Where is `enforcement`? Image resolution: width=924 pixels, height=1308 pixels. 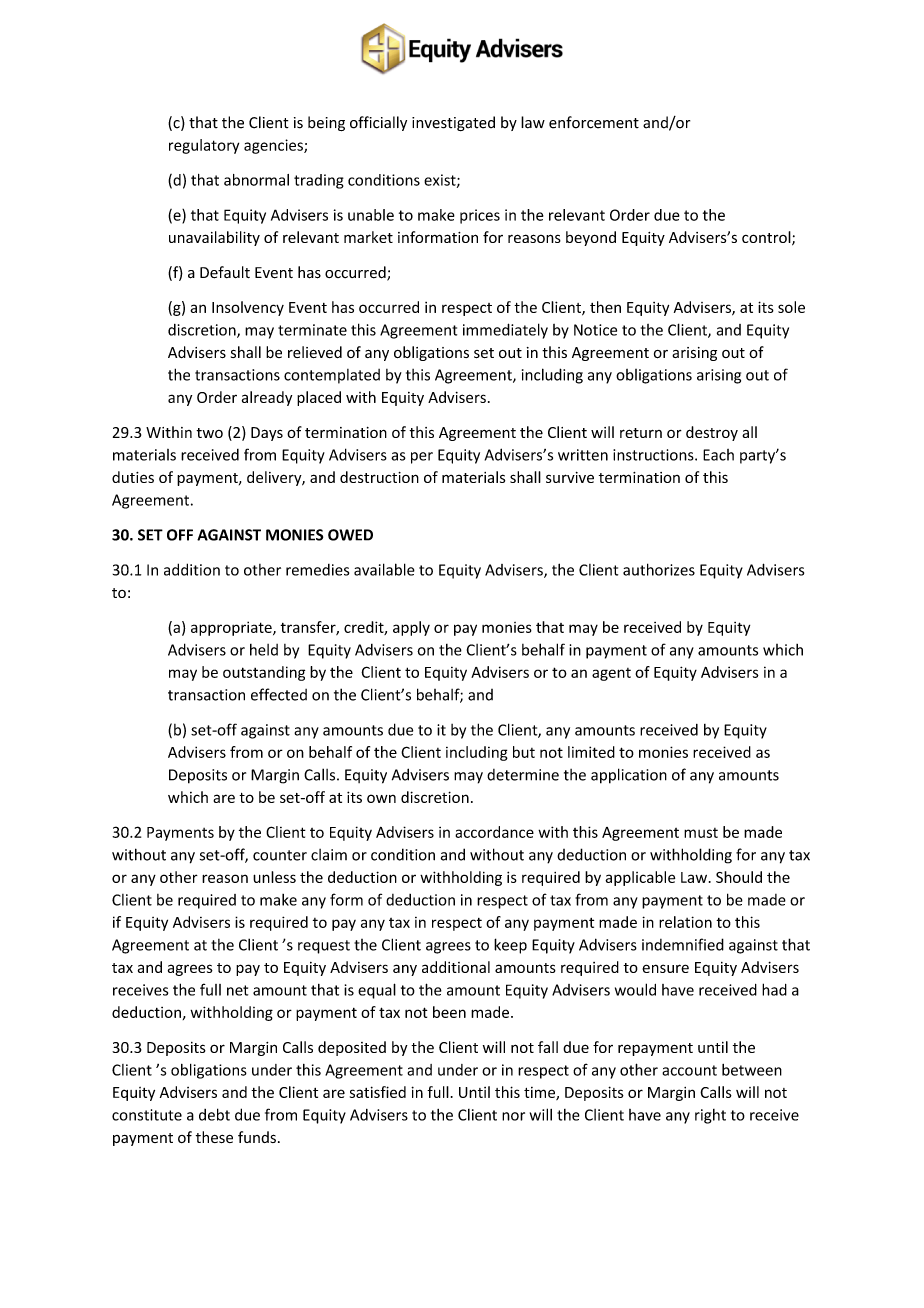
enforcement is located at coordinates (594, 122).
